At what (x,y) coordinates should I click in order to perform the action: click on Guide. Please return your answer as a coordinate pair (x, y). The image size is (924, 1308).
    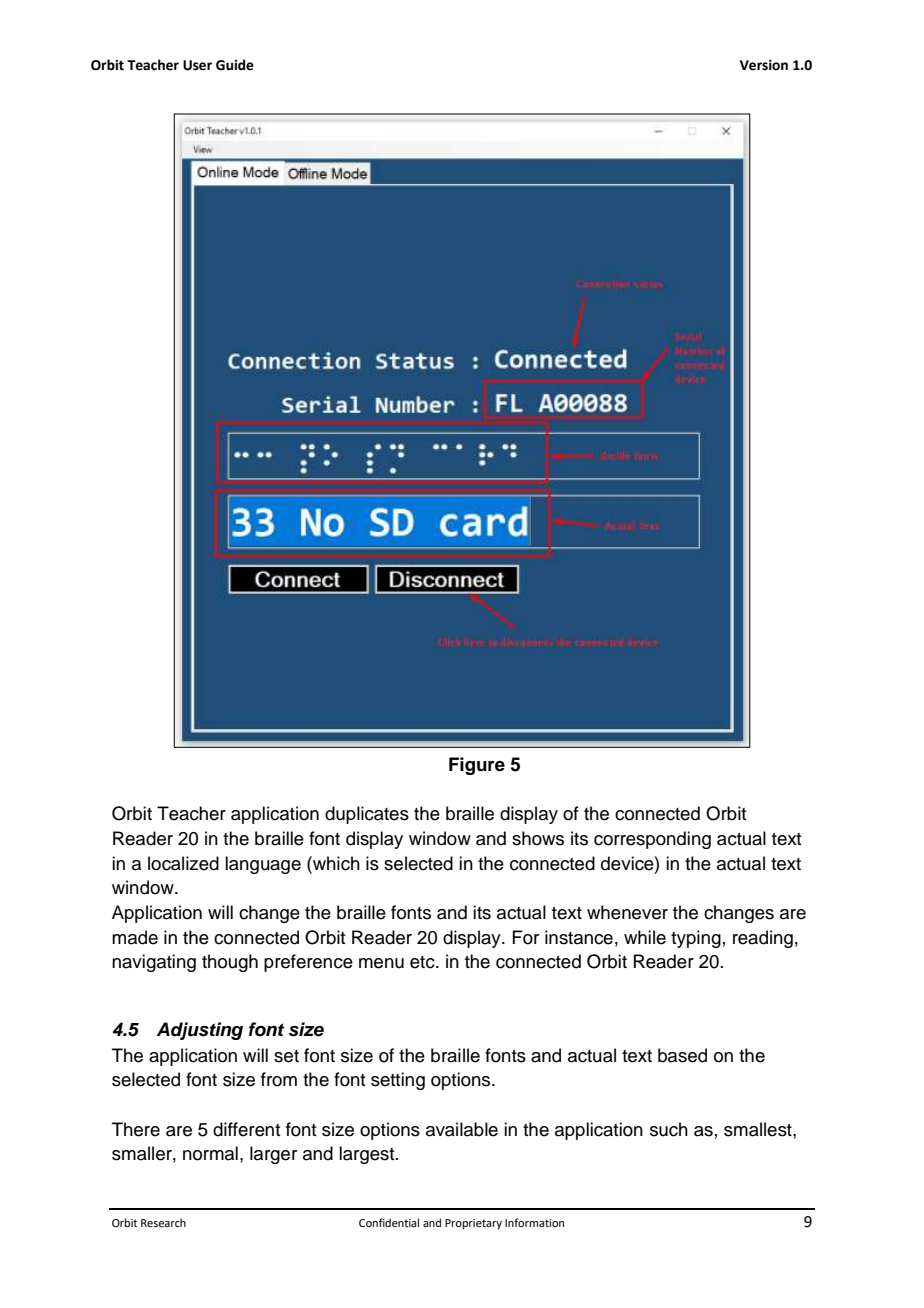
    Looking at the image, I should click on (235, 65).
